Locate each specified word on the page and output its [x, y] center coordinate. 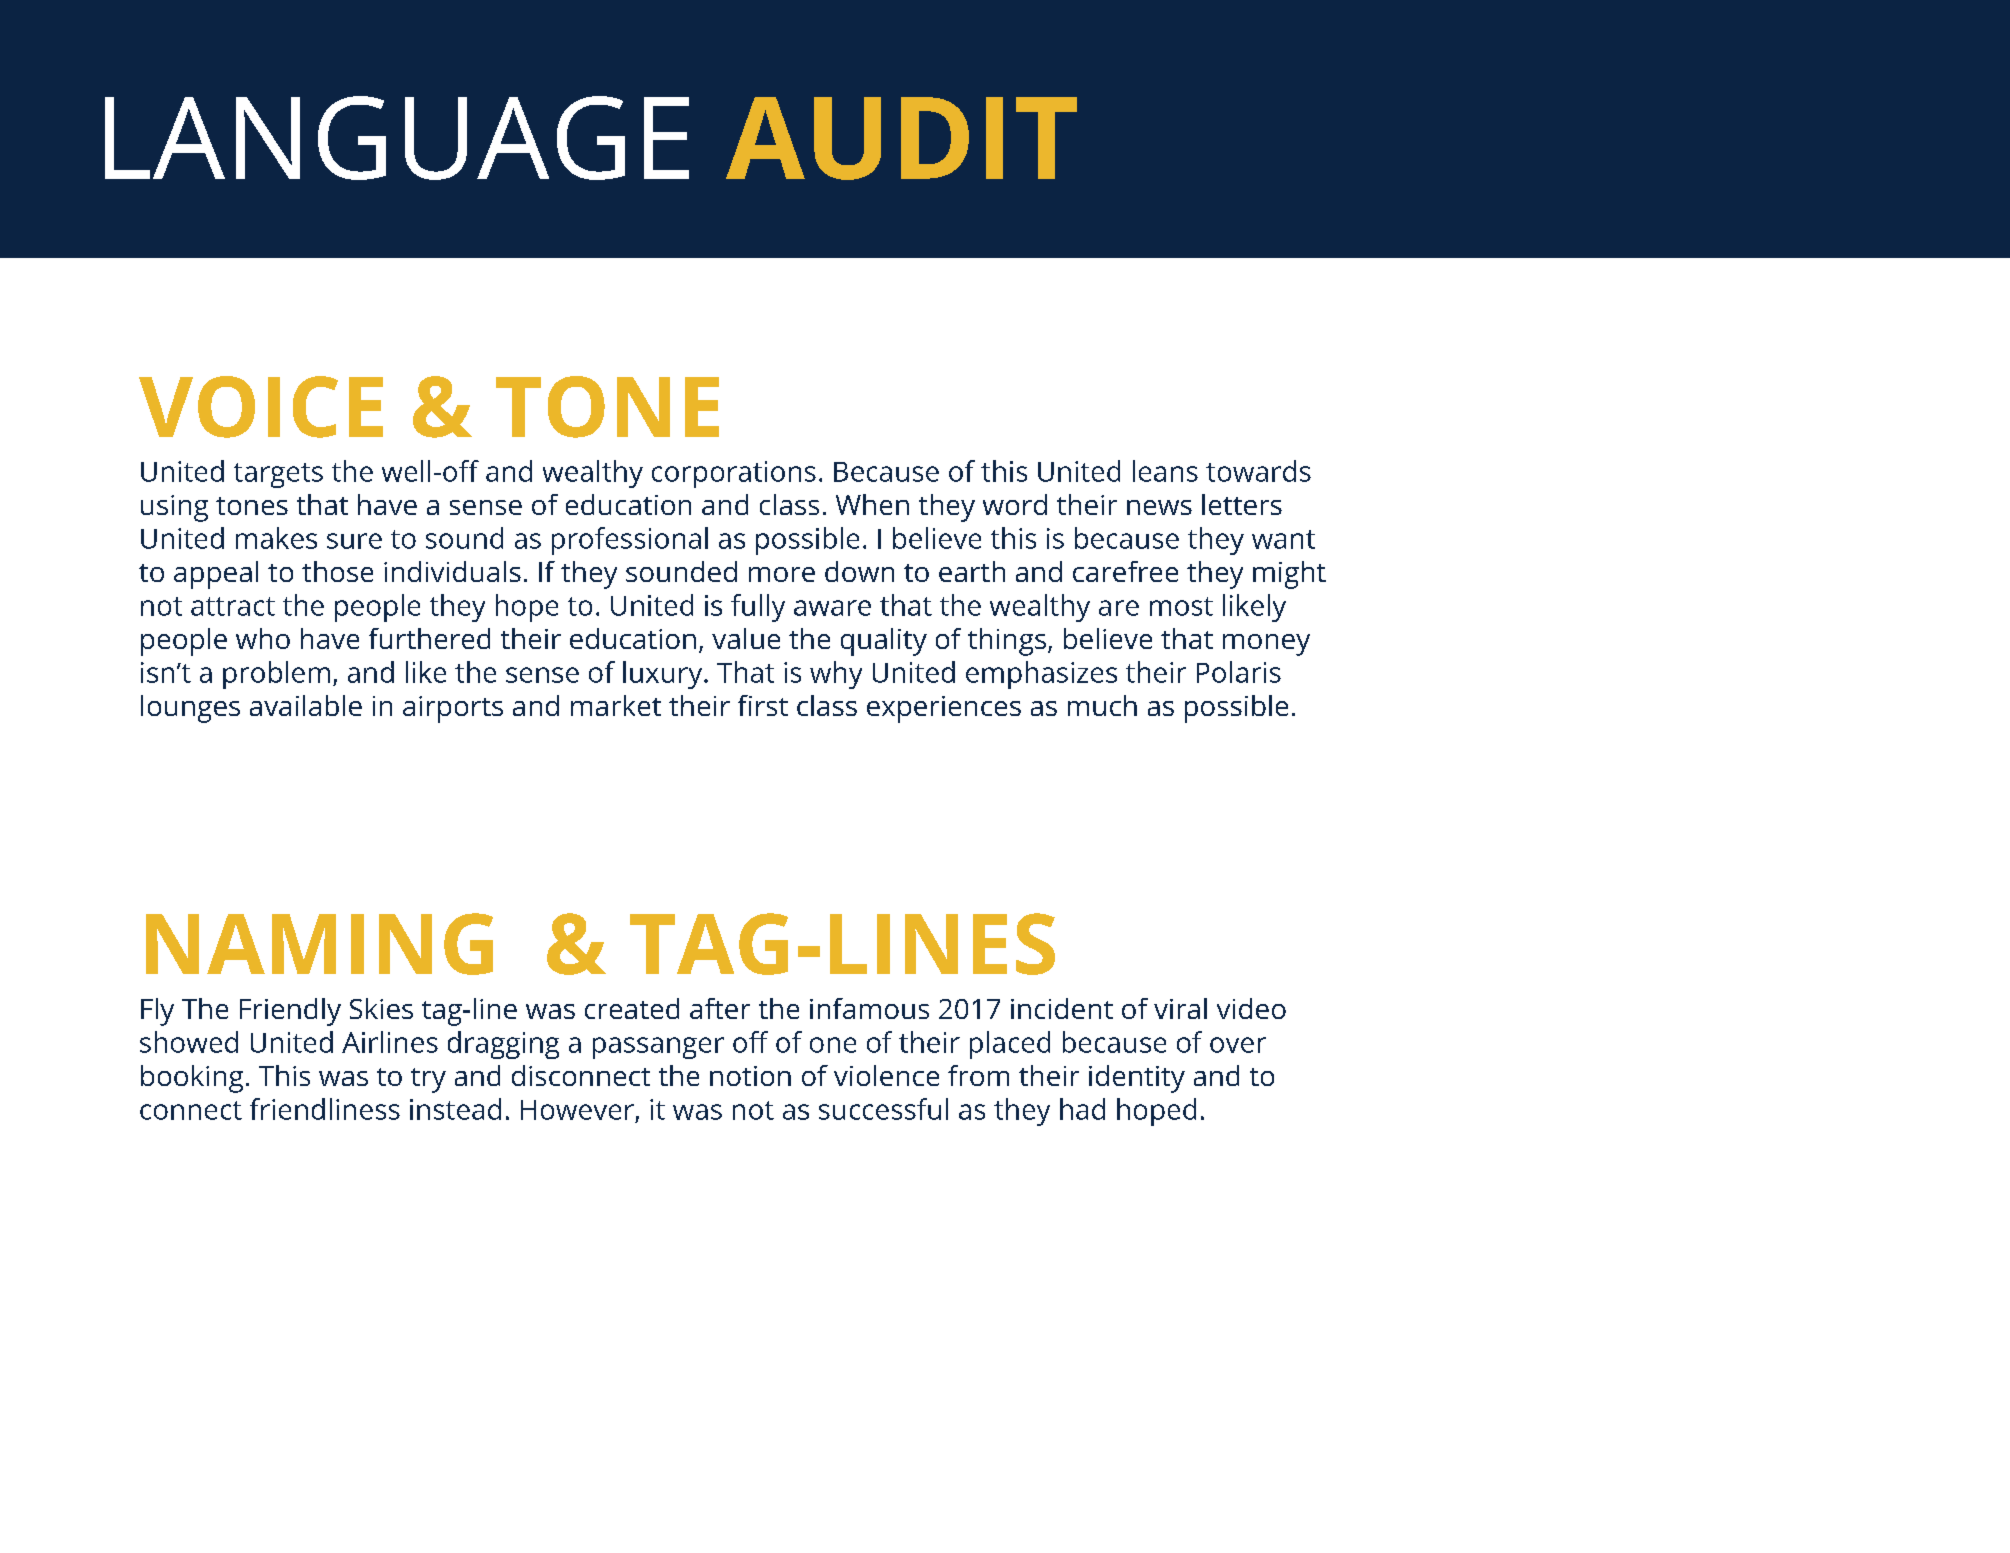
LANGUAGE [397, 138]
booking [192, 1079]
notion [750, 1076]
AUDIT [901, 138]
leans [1165, 471]
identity [1137, 1079]
